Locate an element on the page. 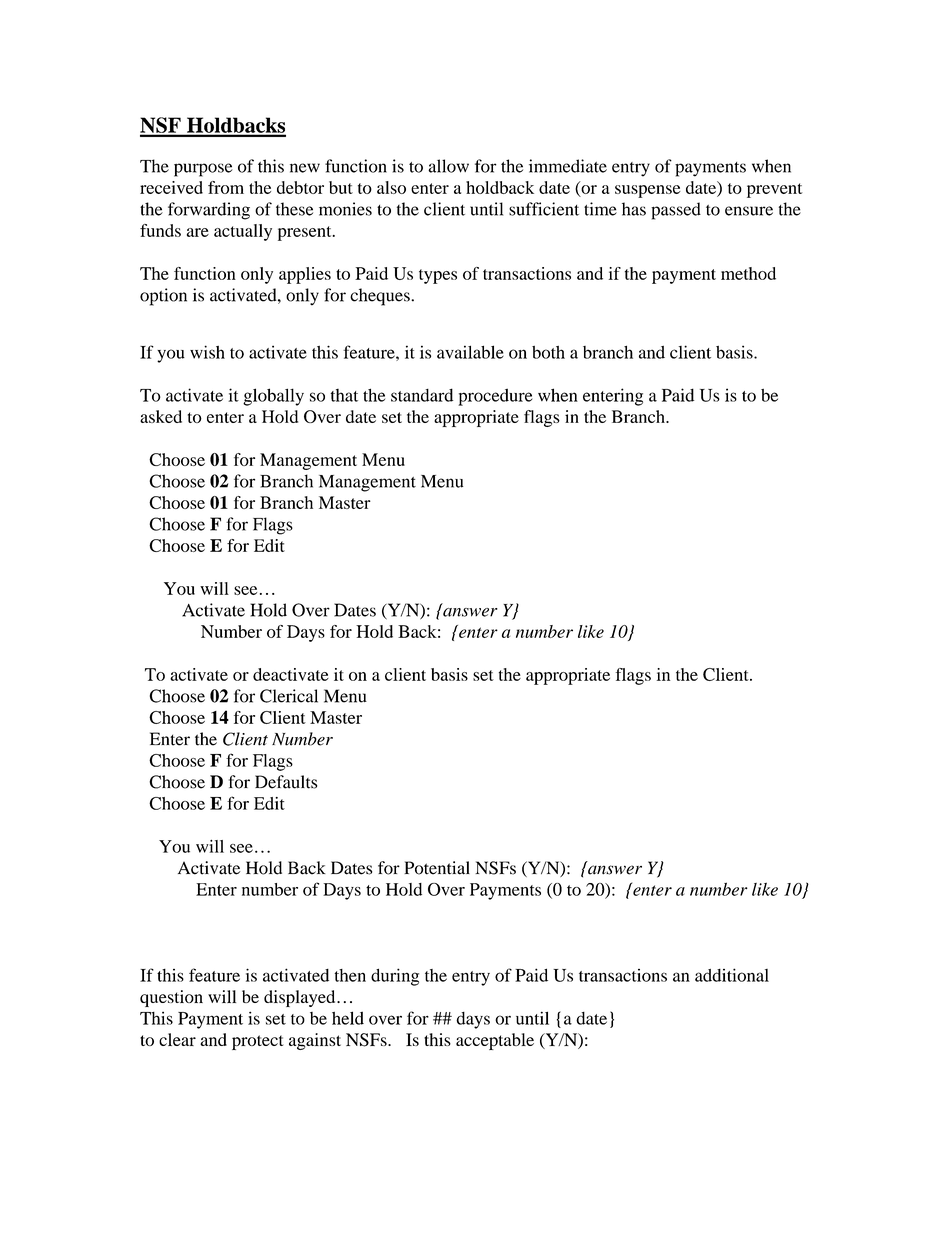 Image resolution: width=952 pixels, height=1233 pixels. acceptable is located at coordinates (495, 1041).
